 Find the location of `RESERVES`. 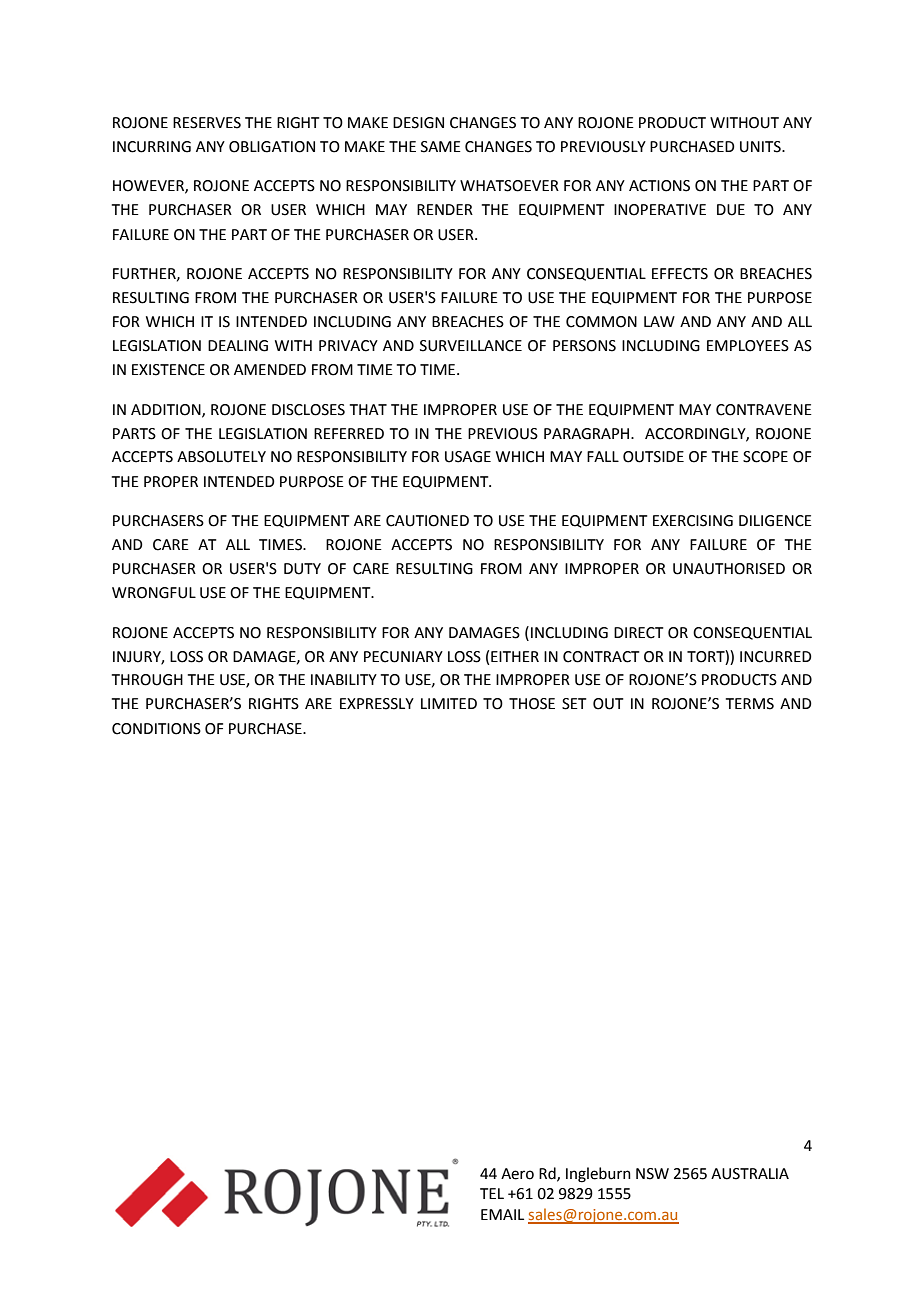

RESERVES is located at coordinates (207, 123).
